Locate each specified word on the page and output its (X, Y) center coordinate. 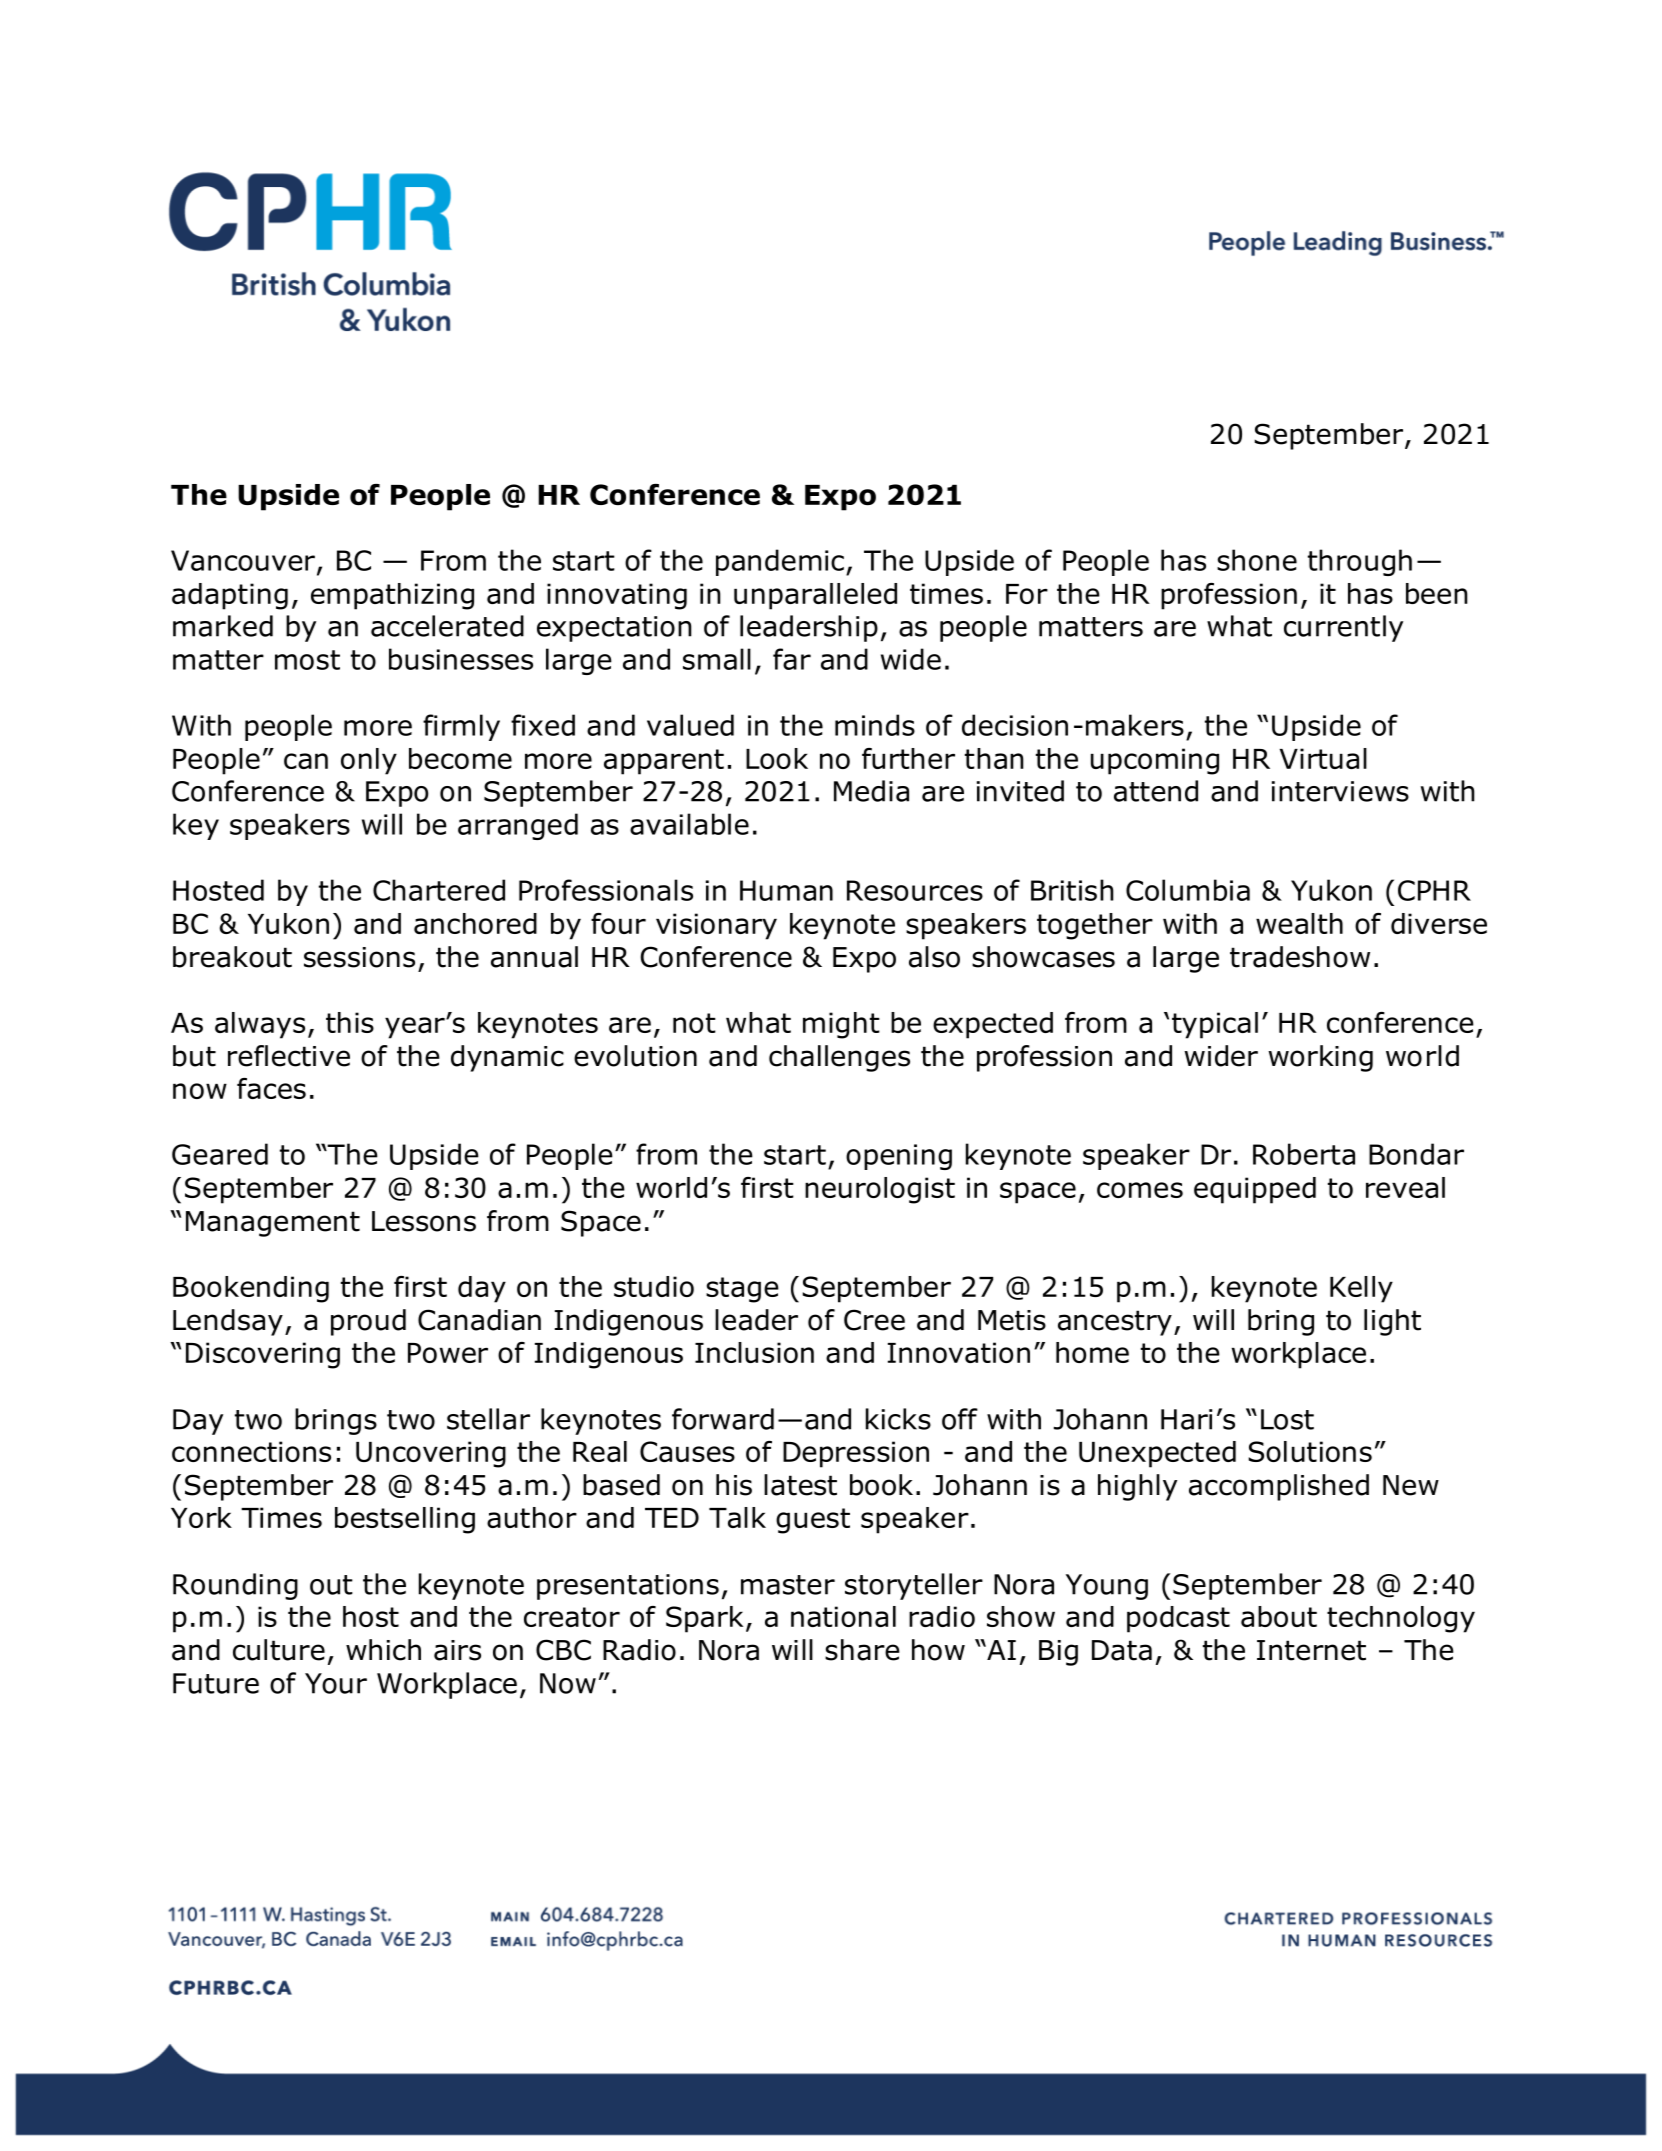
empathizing (392, 596)
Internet (1311, 1650)
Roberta (1304, 1154)
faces (271, 1088)
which (383, 1650)
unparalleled (815, 596)
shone (1257, 560)
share (862, 1650)
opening (899, 1157)
